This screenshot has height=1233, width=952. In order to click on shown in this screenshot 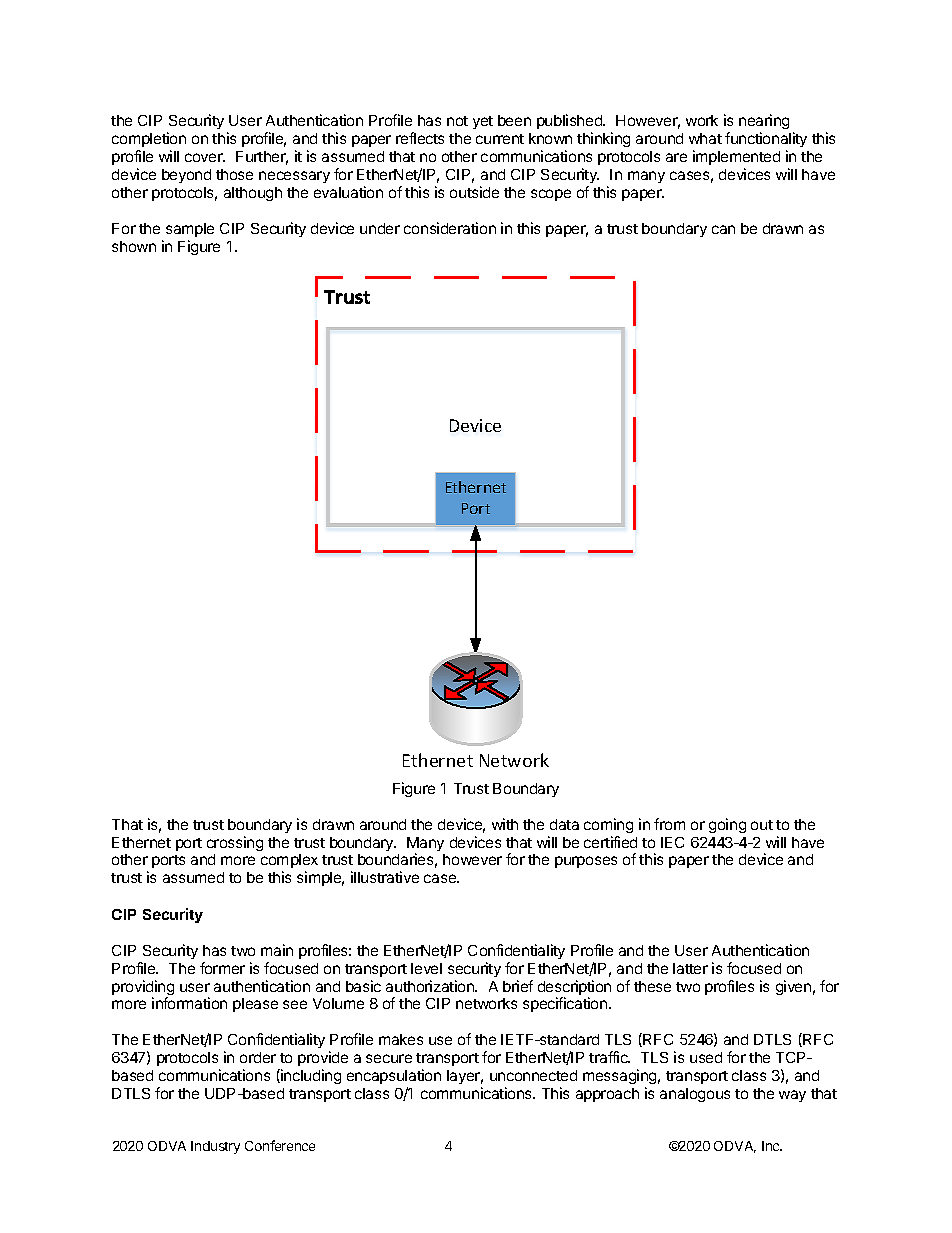, I will do `click(134, 246)`.
